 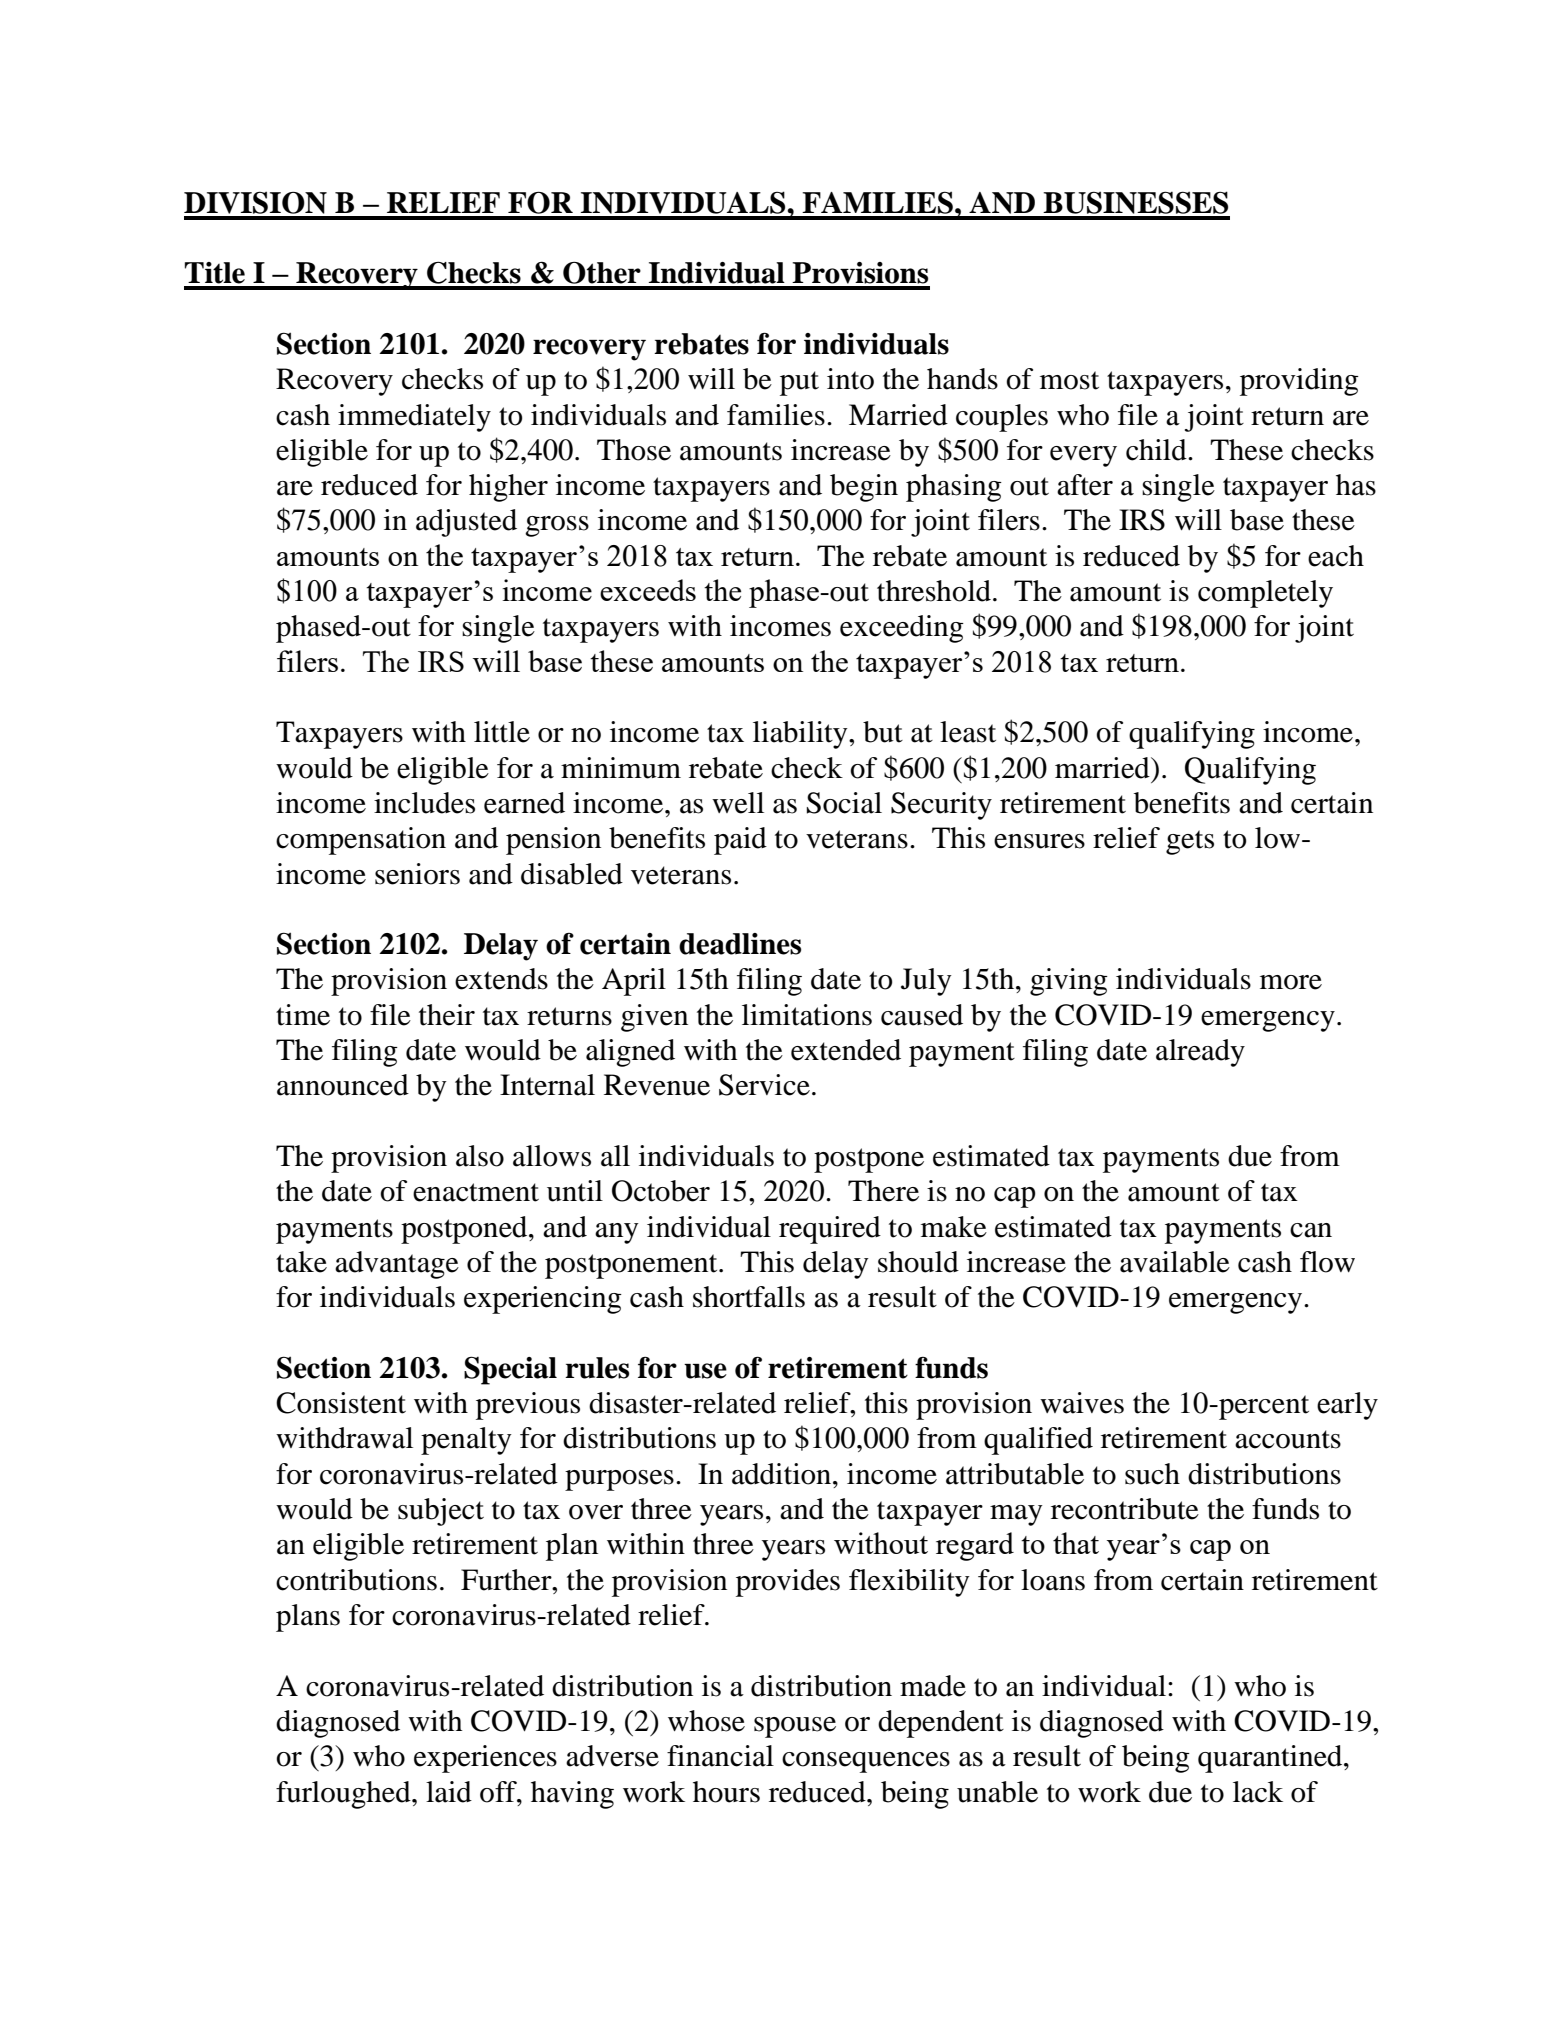 What do you see at coordinates (740, 841) in the screenshot?
I see `paid` at bounding box center [740, 841].
